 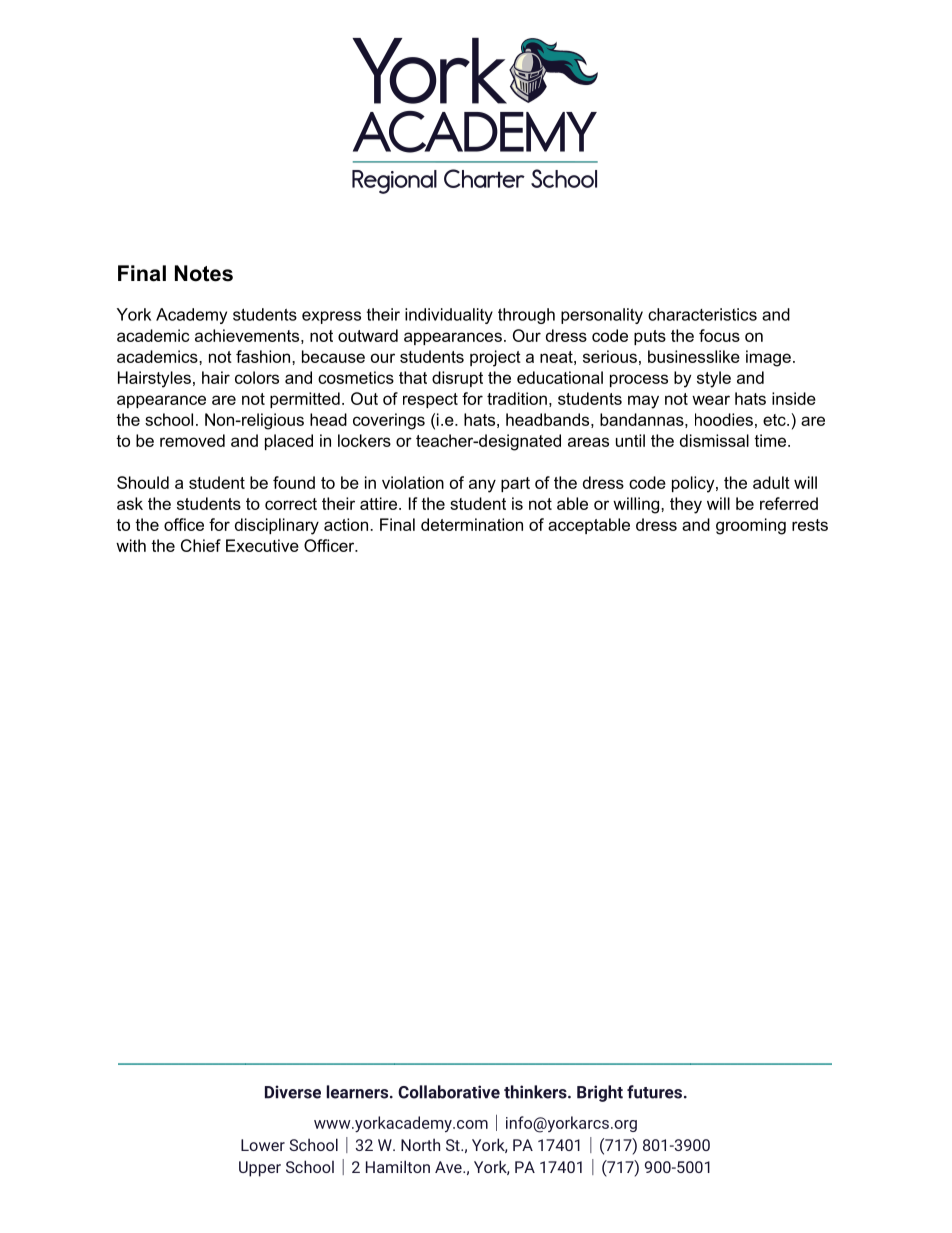 What do you see at coordinates (449, 316) in the screenshot?
I see `individuality` at bounding box center [449, 316].
